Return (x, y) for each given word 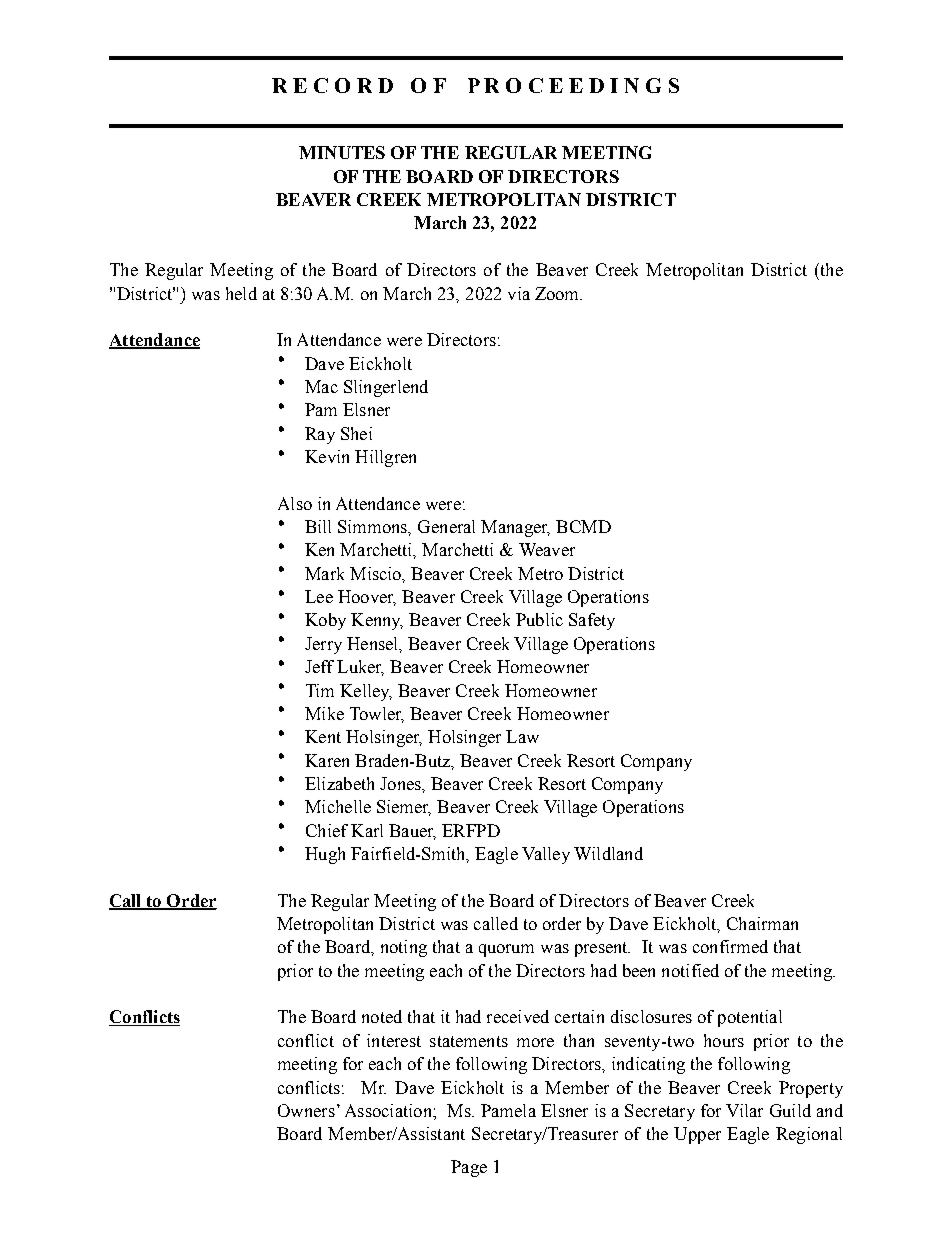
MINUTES (342, 152)
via (519, 293)
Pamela (508, 1110)
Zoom (558, 293)
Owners (306, 1110)
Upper (697, 1135)
